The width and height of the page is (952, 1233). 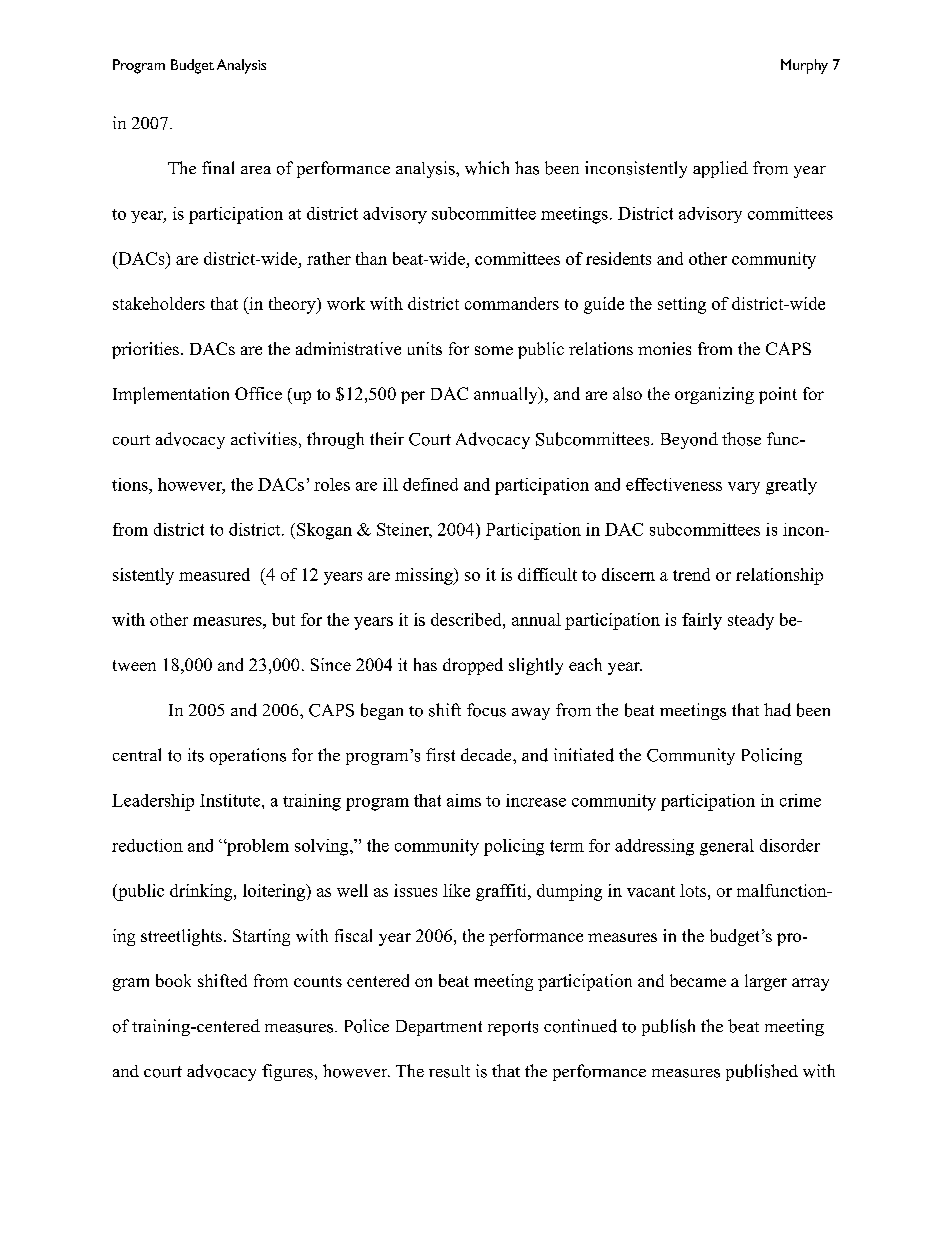 I want to click on missing, so click(x=425, y=576).
